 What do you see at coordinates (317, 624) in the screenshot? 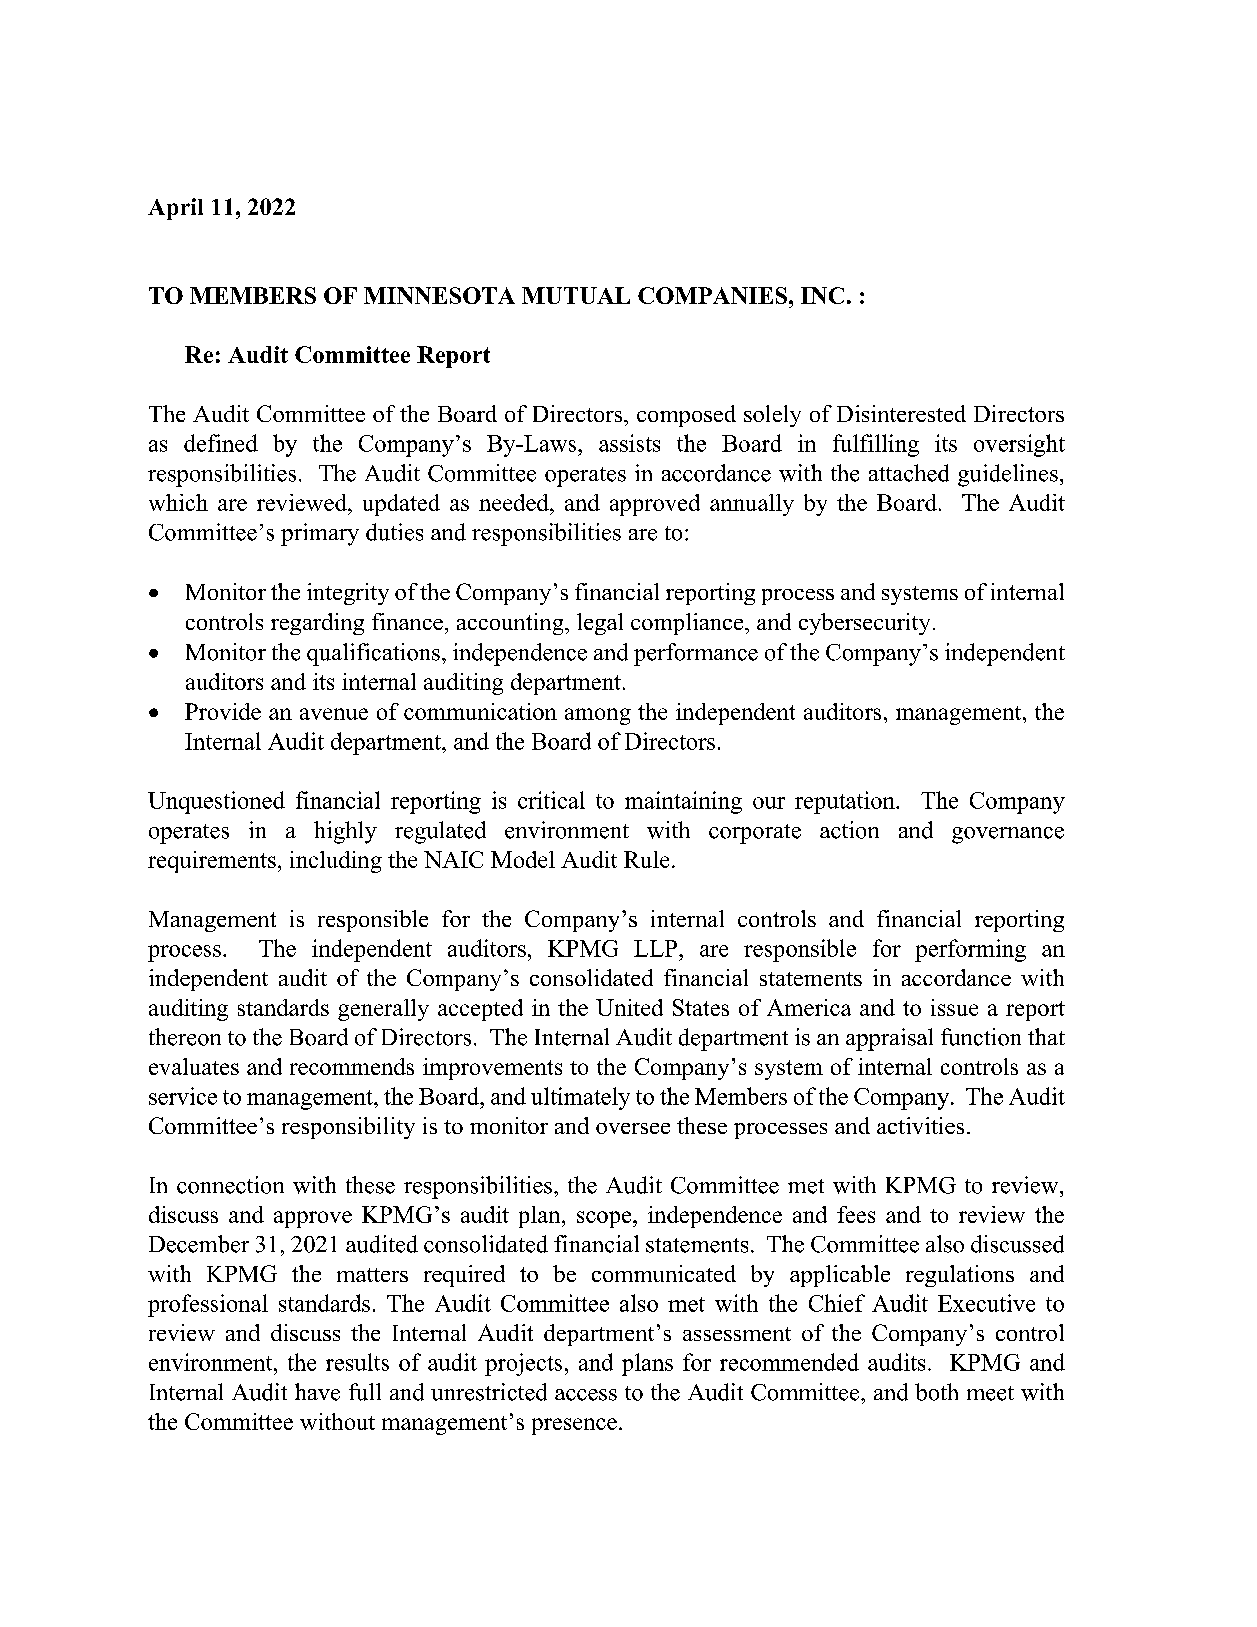
I see `regarding` at bounding box center [317, 624].
